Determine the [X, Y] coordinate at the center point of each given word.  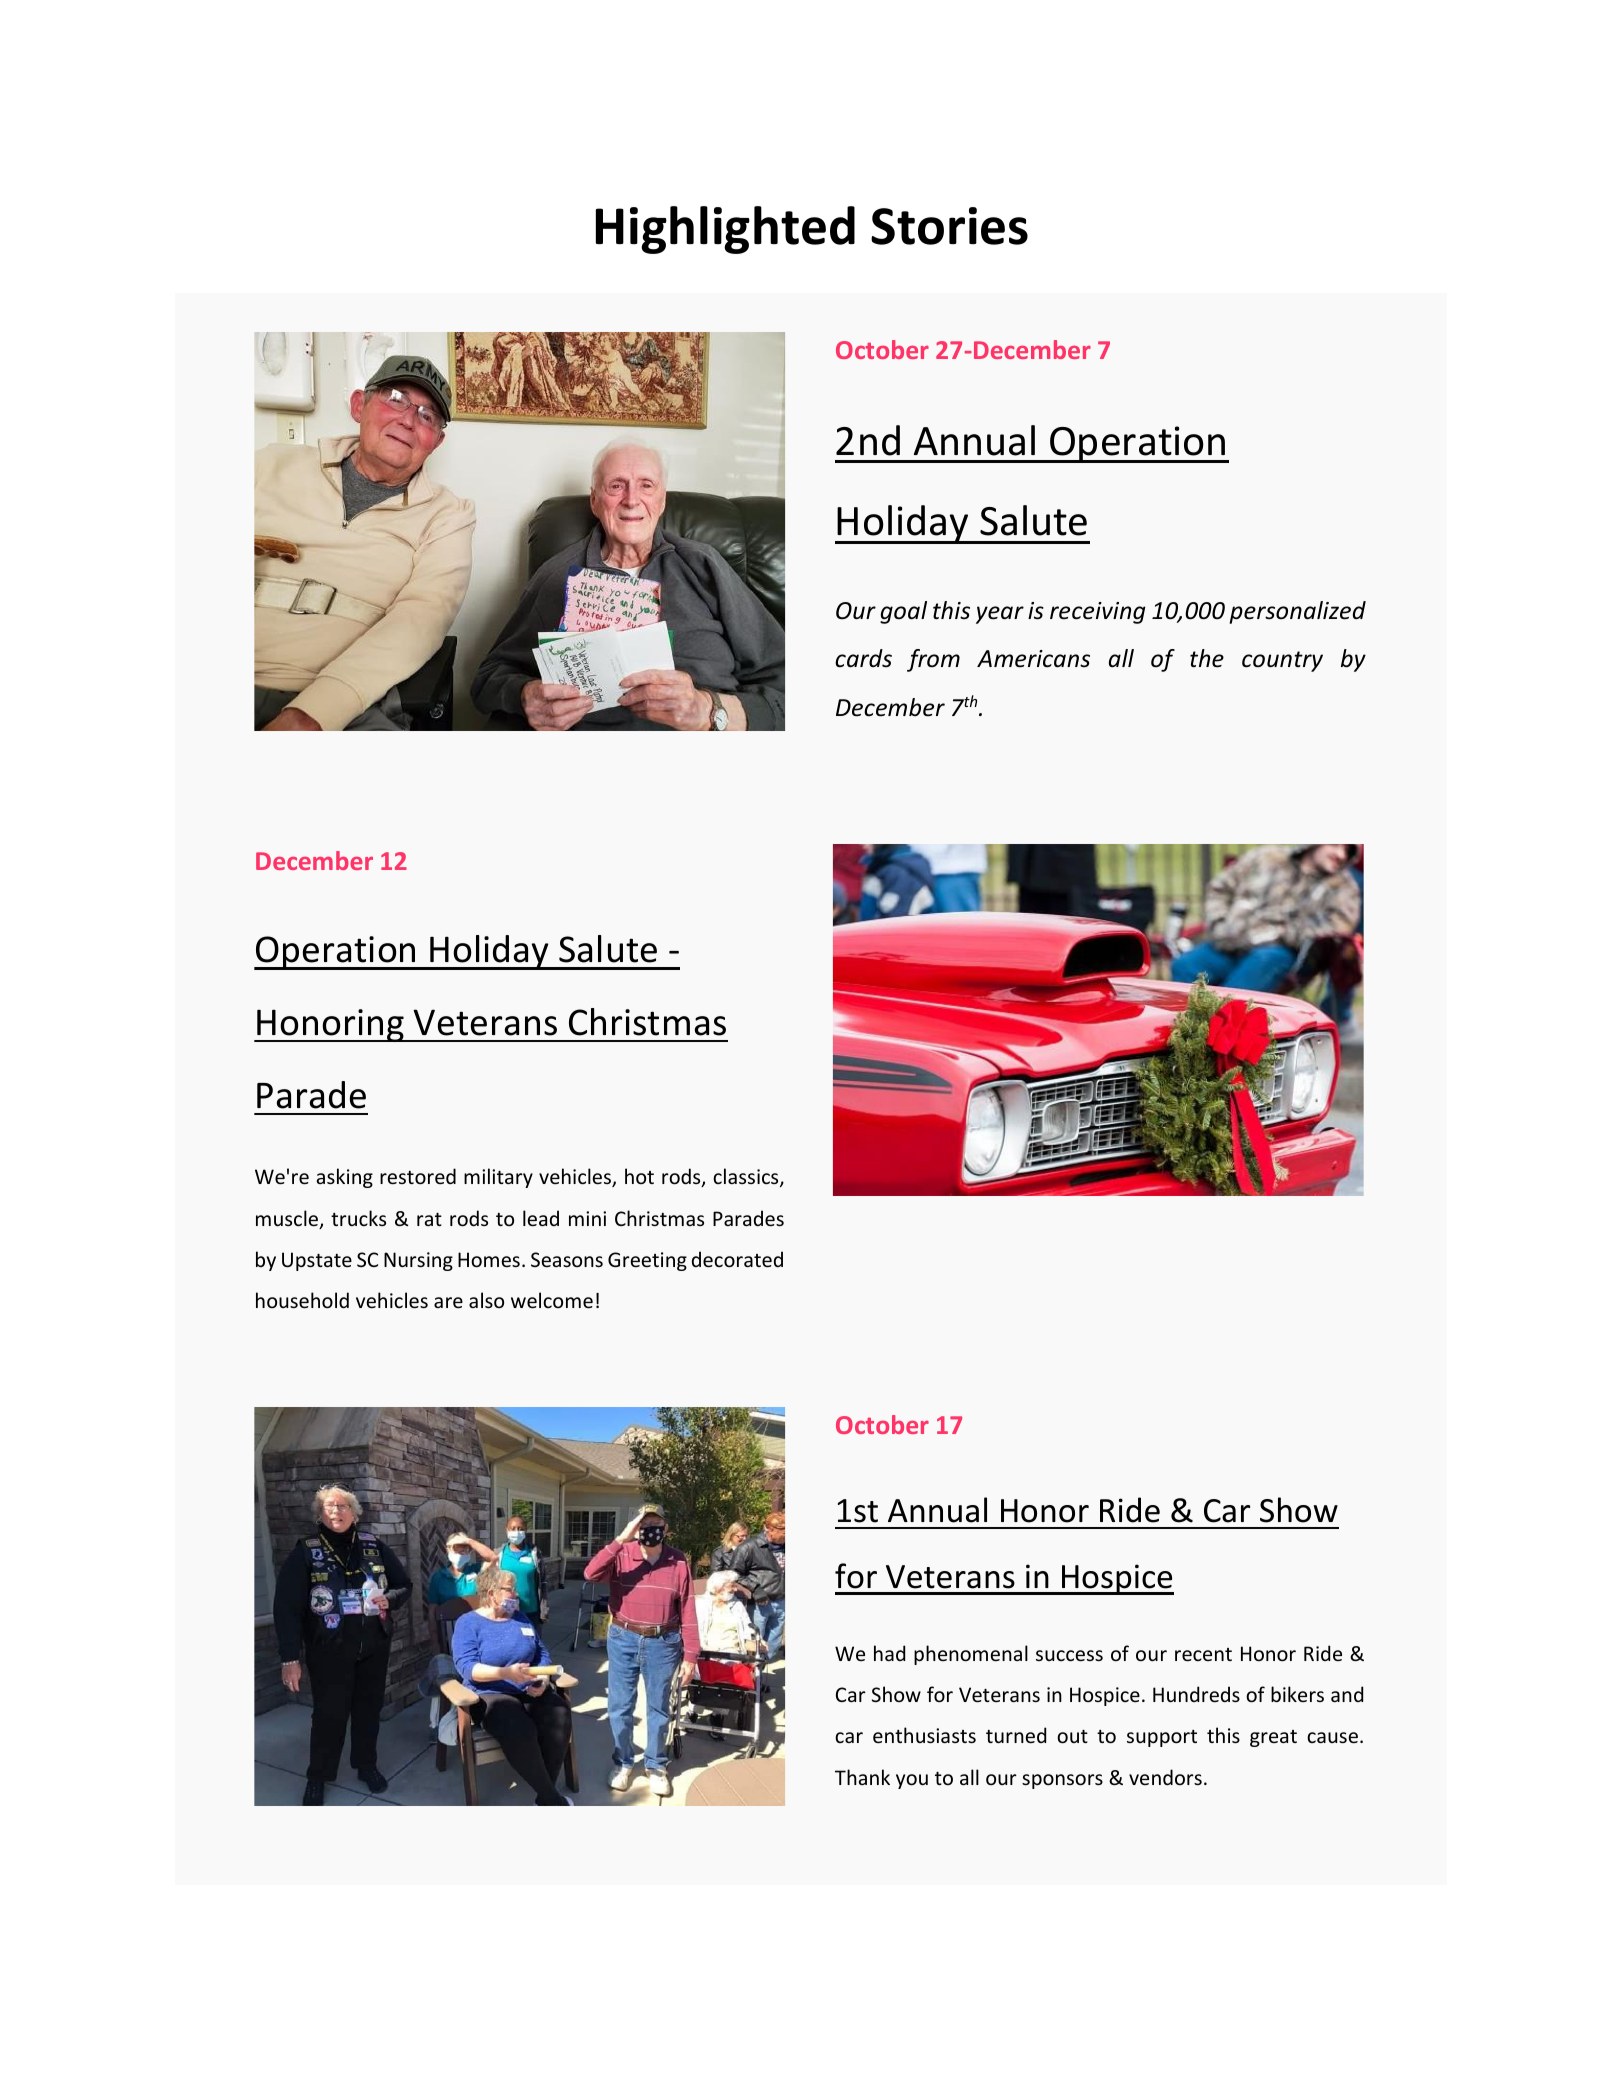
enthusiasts [924, 1735]
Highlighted [725, 230]
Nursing [418, 1261]
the [1207, 658]
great [1273, 1738]
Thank [862, 1777]
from [933, 660]
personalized [1298, 612]
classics [747, 1177]
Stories [949, 226]
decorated [737, 1259]
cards [863, 658]
